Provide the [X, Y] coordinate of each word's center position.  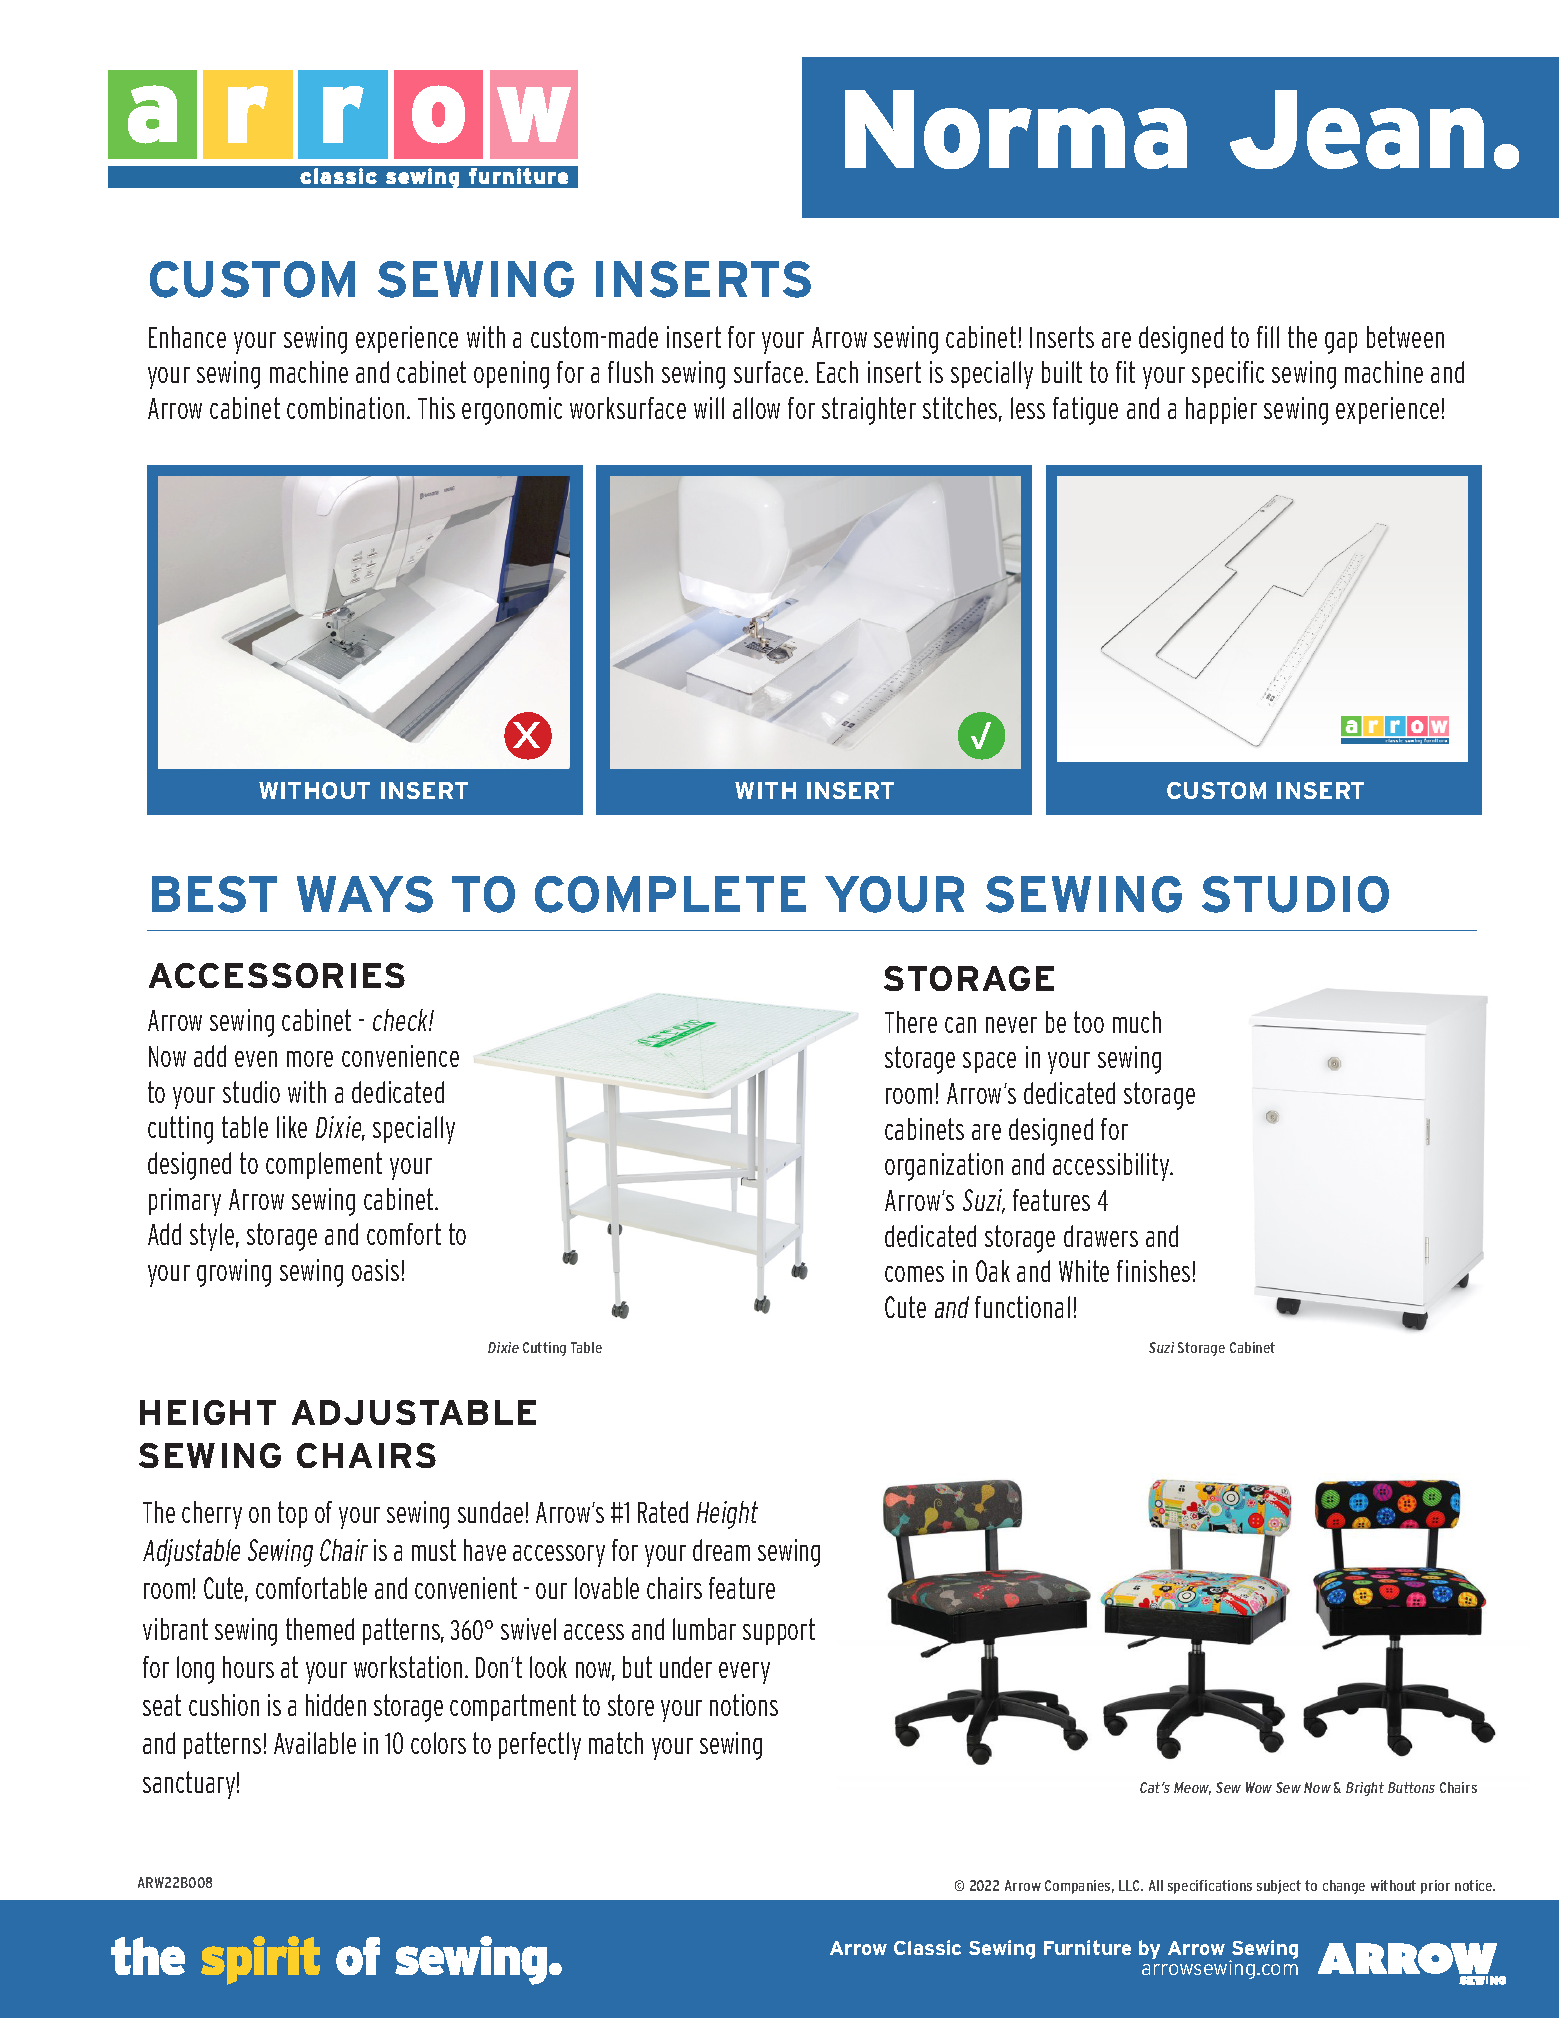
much [1137, 1022]
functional [1022, 1307]
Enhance [187, 337]
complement [324, 1165]
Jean [1357, 129]
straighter [869, 411]
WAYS [365, 894]
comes [914, 1274]
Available [315, 1743]
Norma [1016, 129]
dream [721, 1550]
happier [1221, 410]
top [292, 1514]
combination [345, 408]
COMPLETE [670, 894]
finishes [1153, 1271]
